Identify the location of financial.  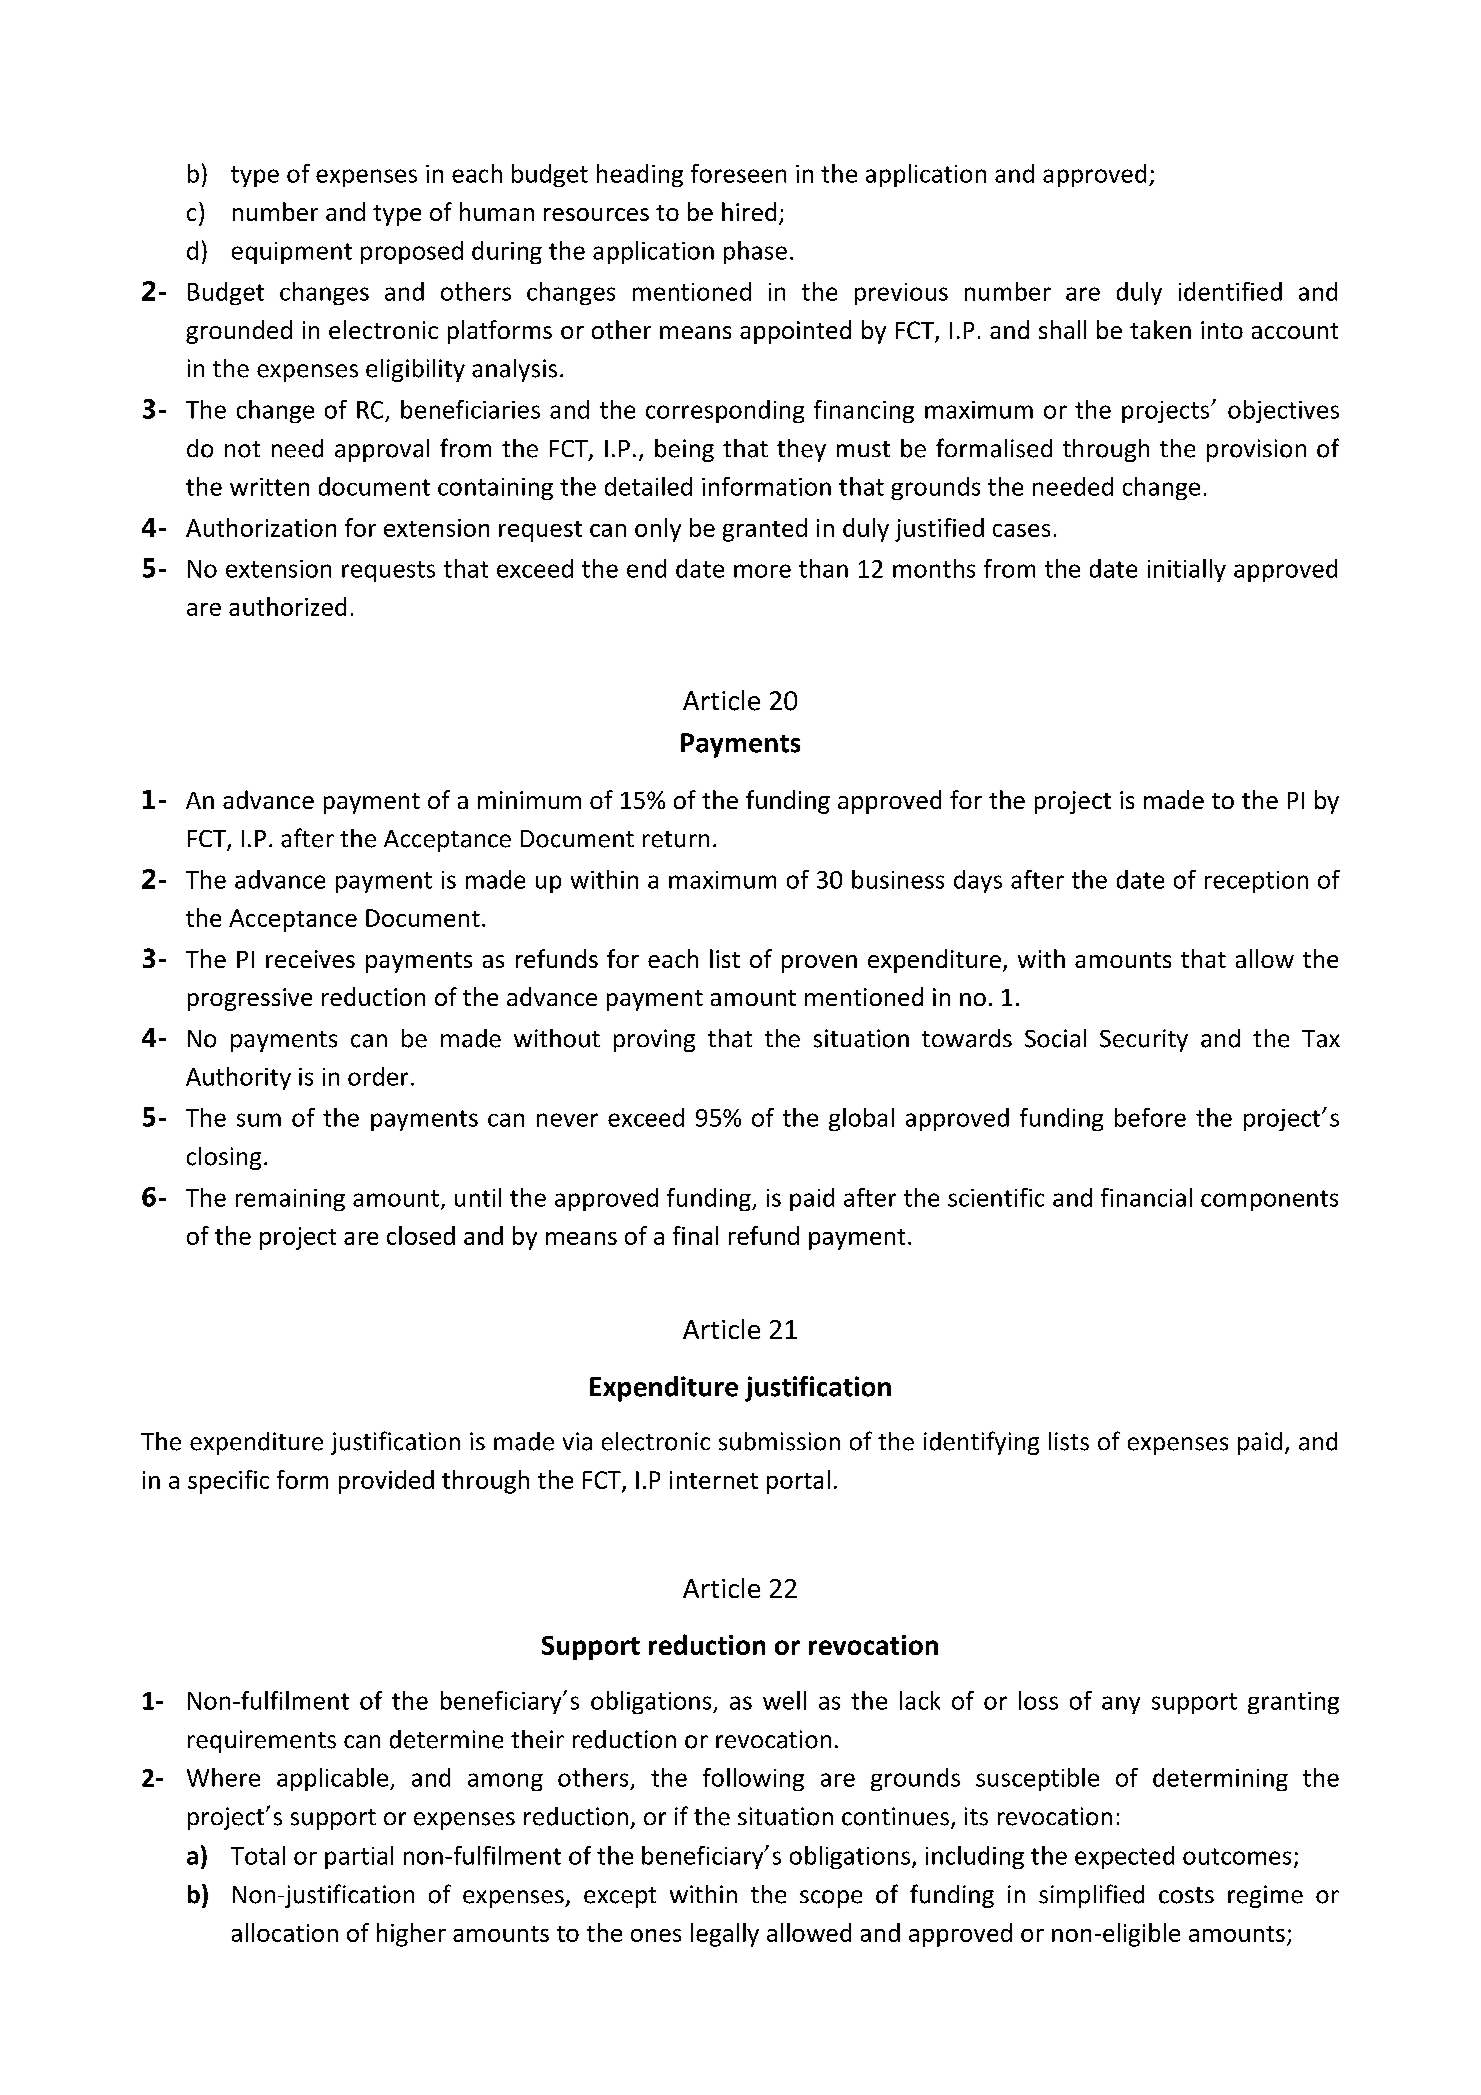
(1146, 1197).
